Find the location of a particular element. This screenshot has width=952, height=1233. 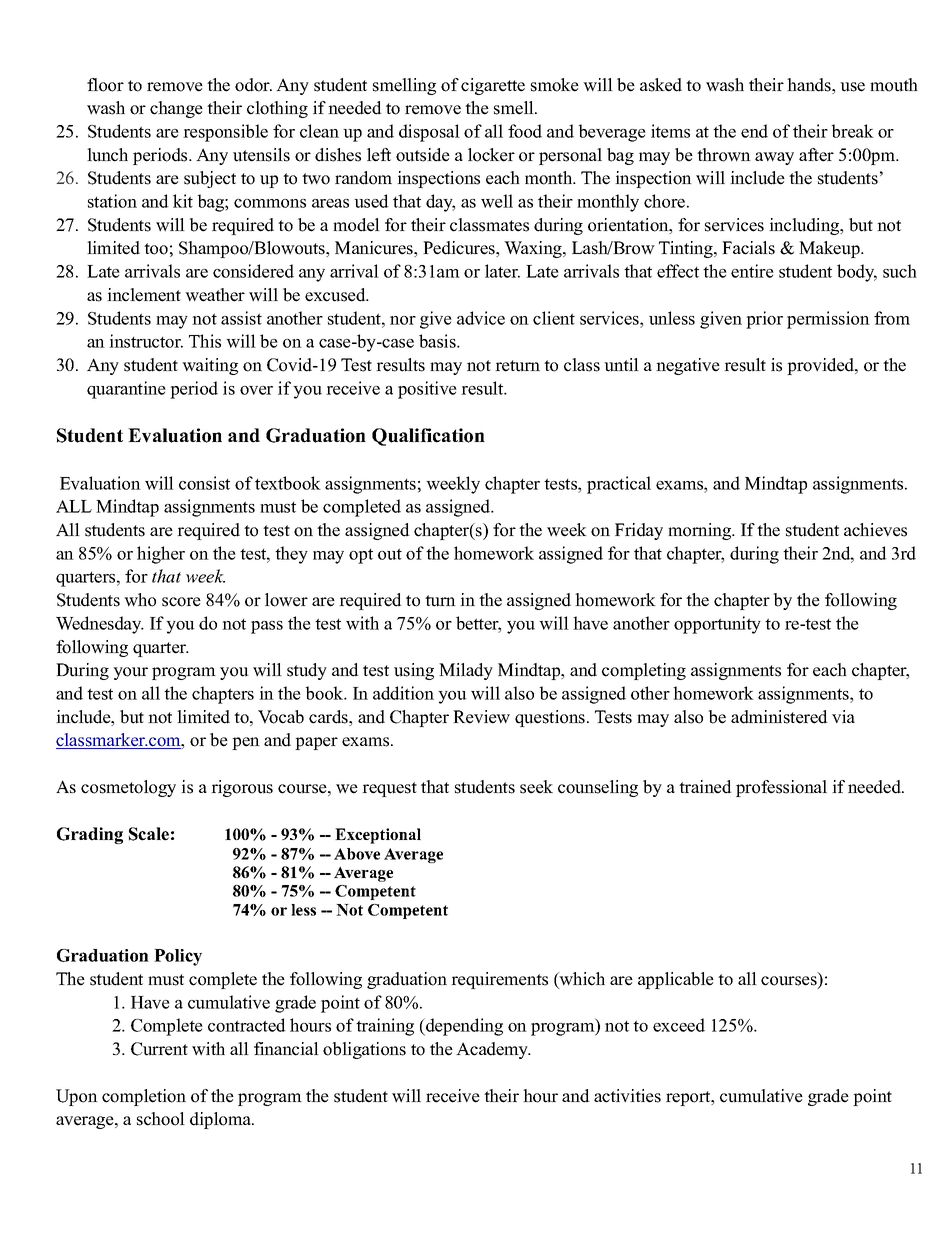

break is located at coordinates (853, 131).
